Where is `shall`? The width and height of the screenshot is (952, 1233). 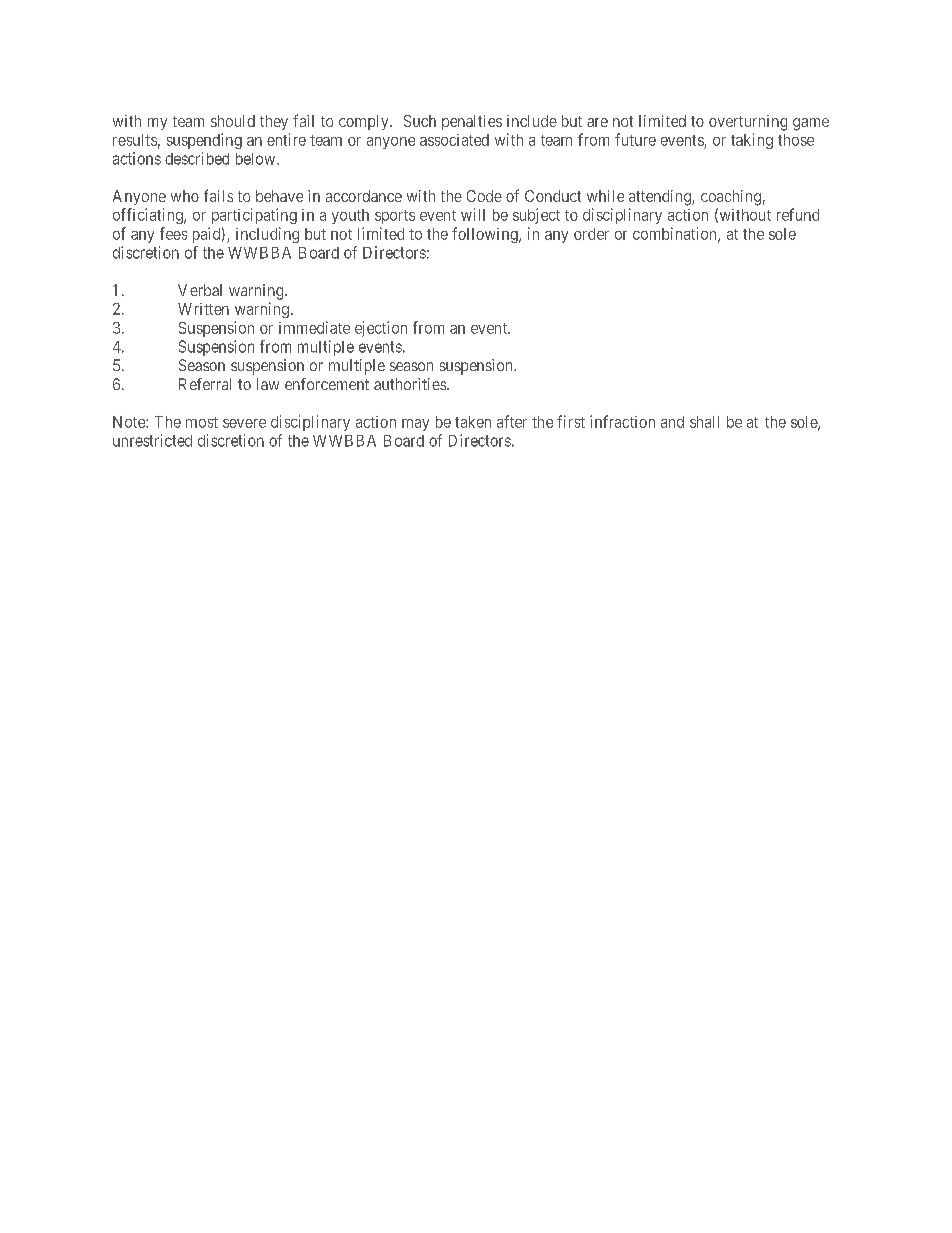
shall is located at coordinates (704, 422).
